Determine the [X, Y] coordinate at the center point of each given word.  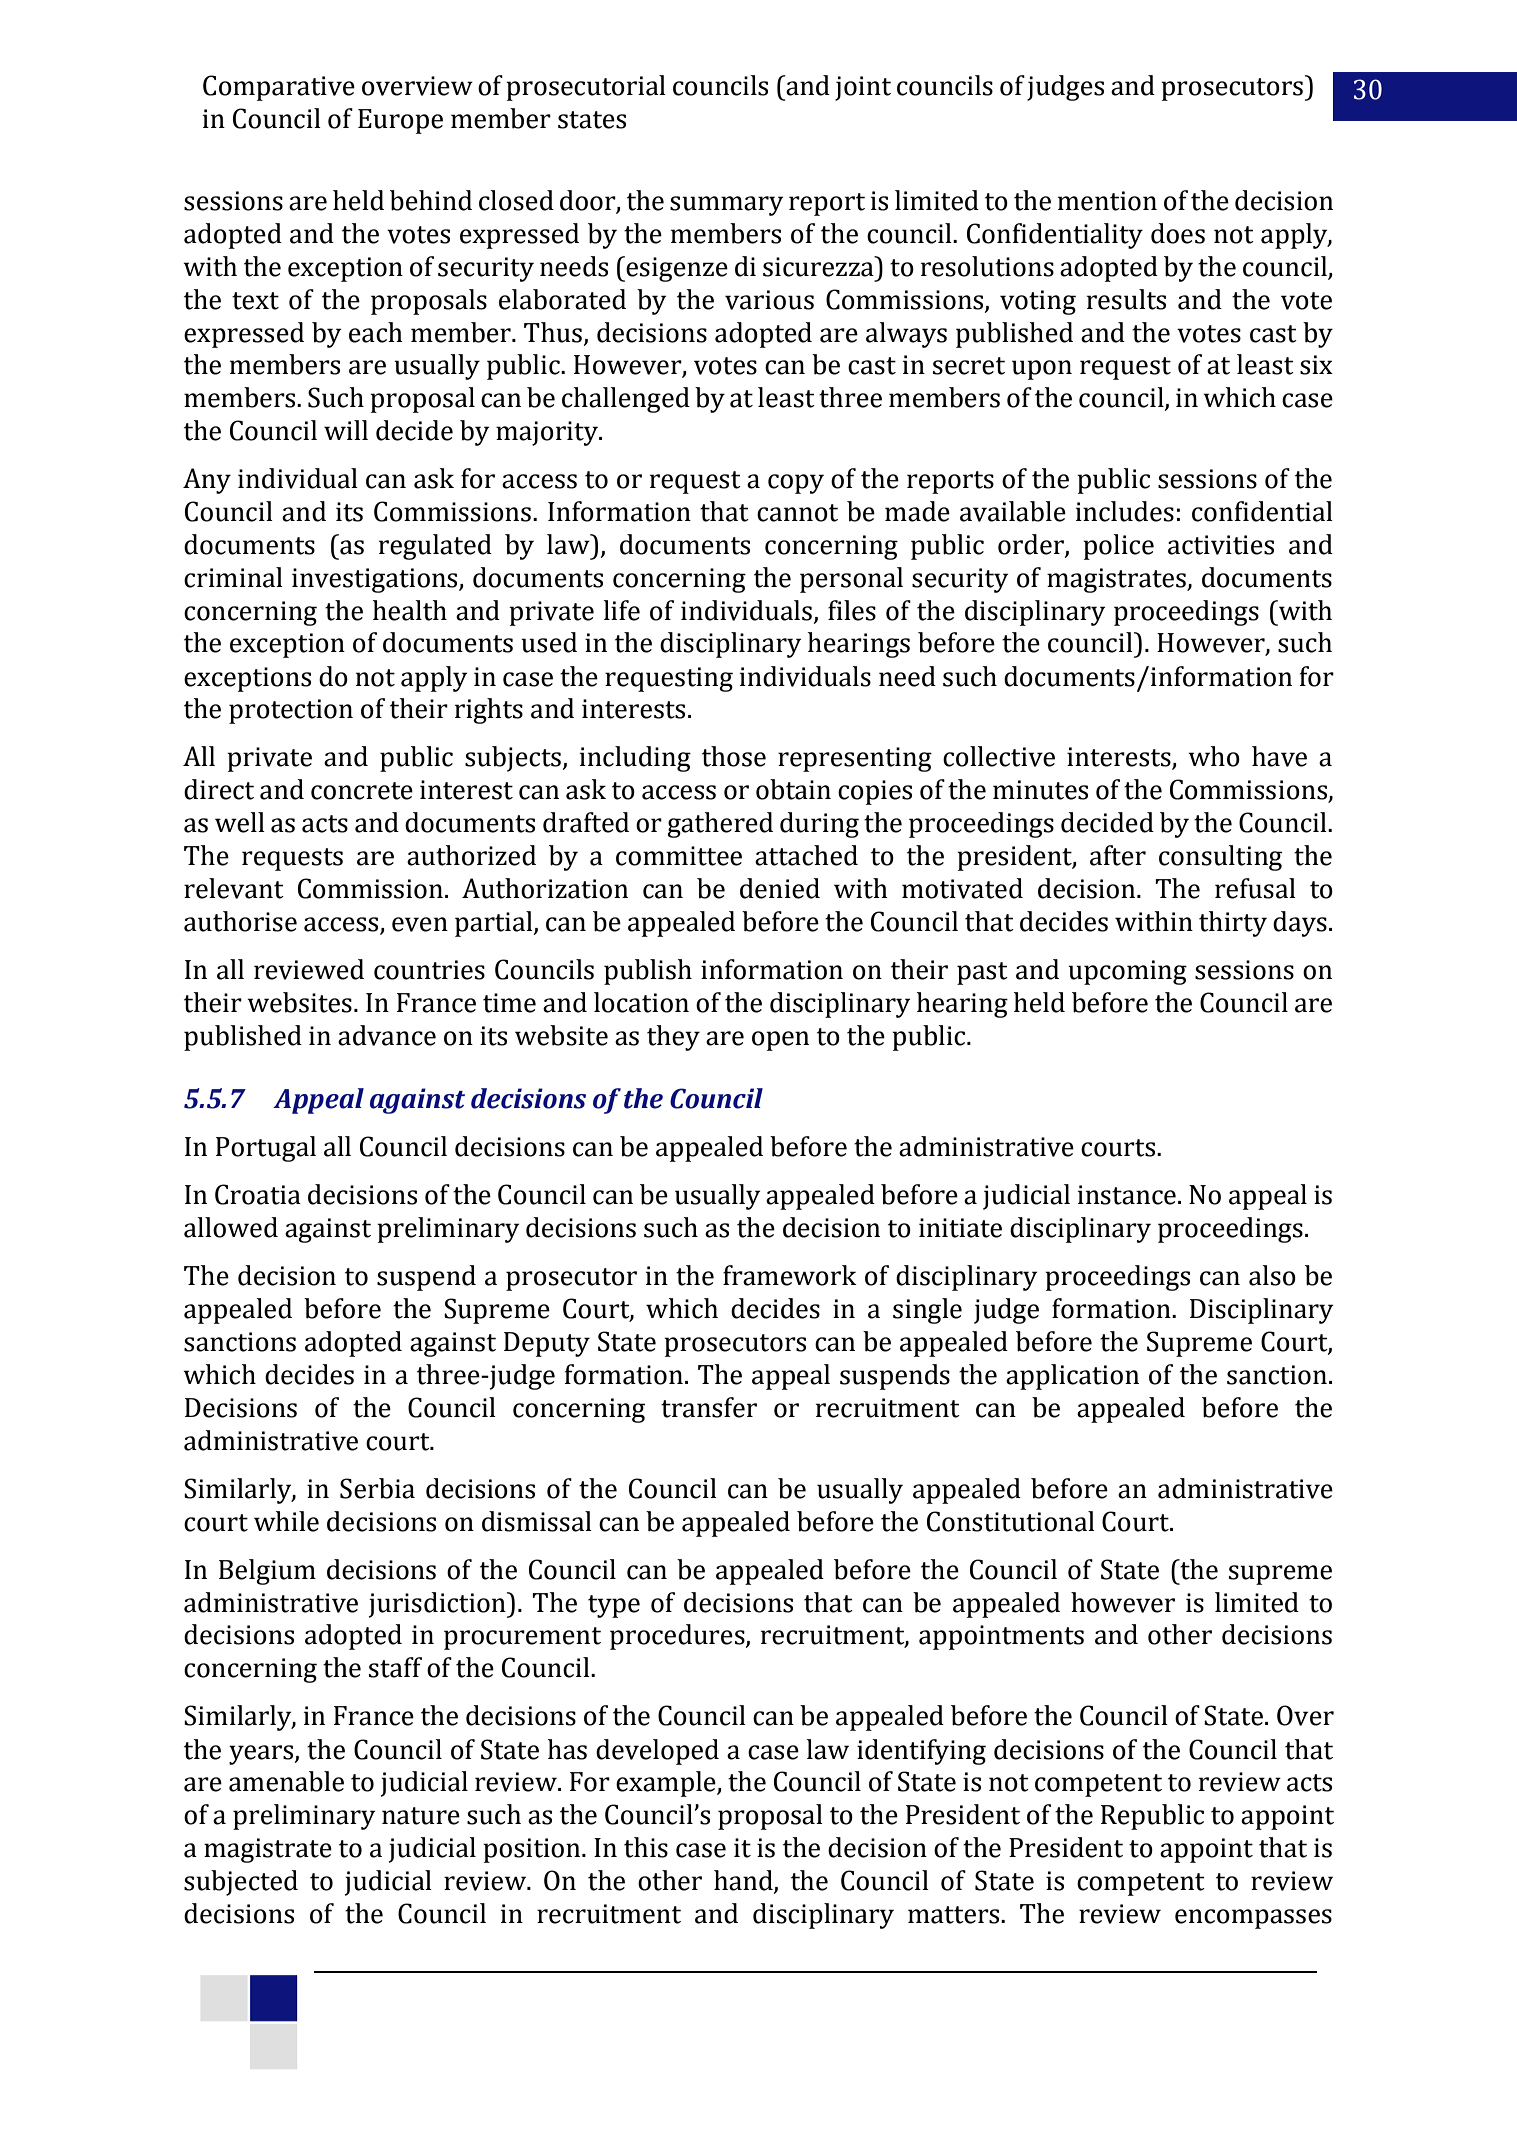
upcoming [1127, 972]
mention [1107, 201]
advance [387, 1035]
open [780, 1041]
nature [421, 1816]
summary [726, 206]
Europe [400, 121]
